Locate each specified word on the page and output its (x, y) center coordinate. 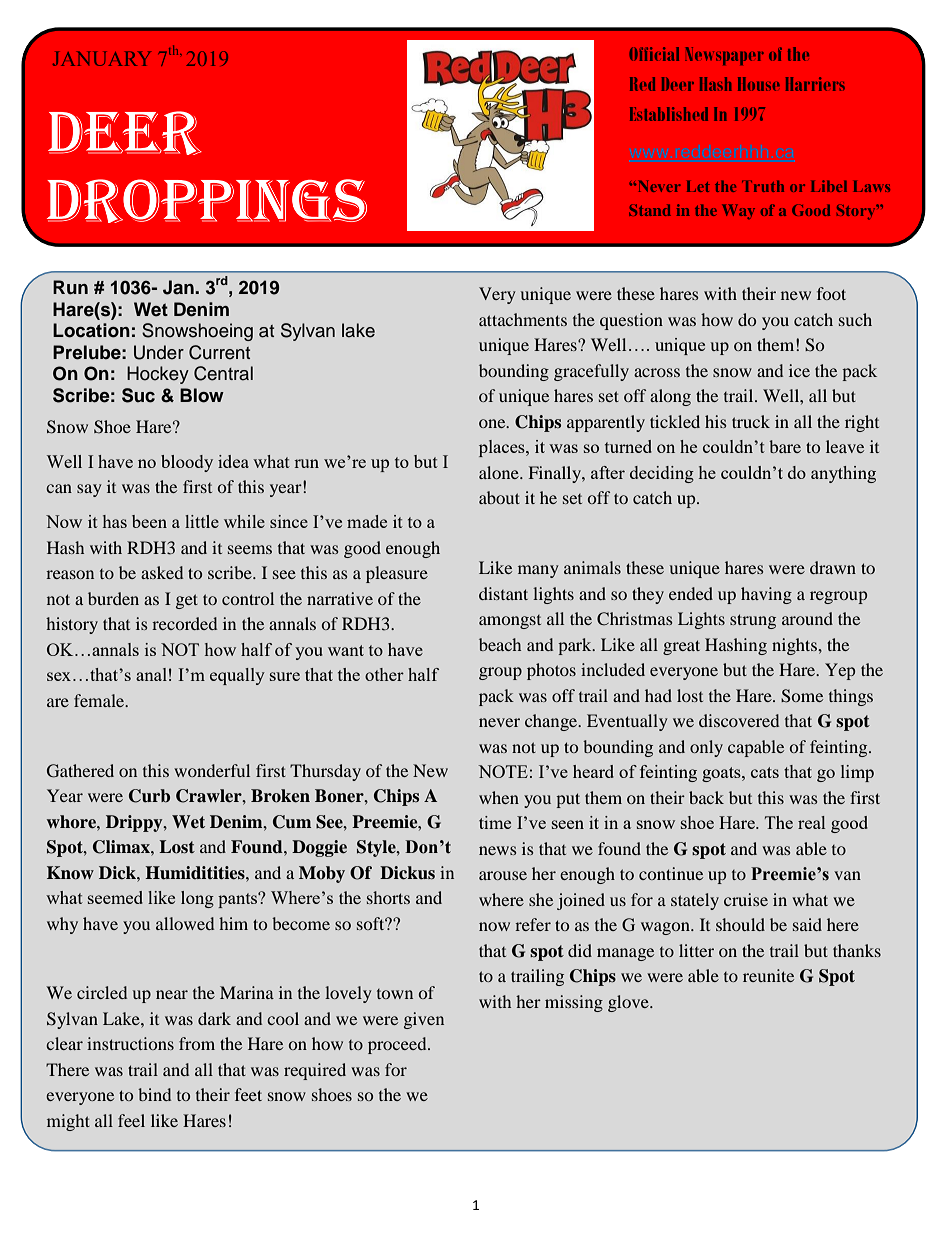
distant (503, 593)
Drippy (135, 823)
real (811, 822)
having (766, 595)
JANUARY (102, 58)
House (759, 84)
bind (154, 1094)
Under (159, 352)
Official (654, 54)
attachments (523, 319)
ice (799, 370)
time (495, 822)
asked (162, 572)
